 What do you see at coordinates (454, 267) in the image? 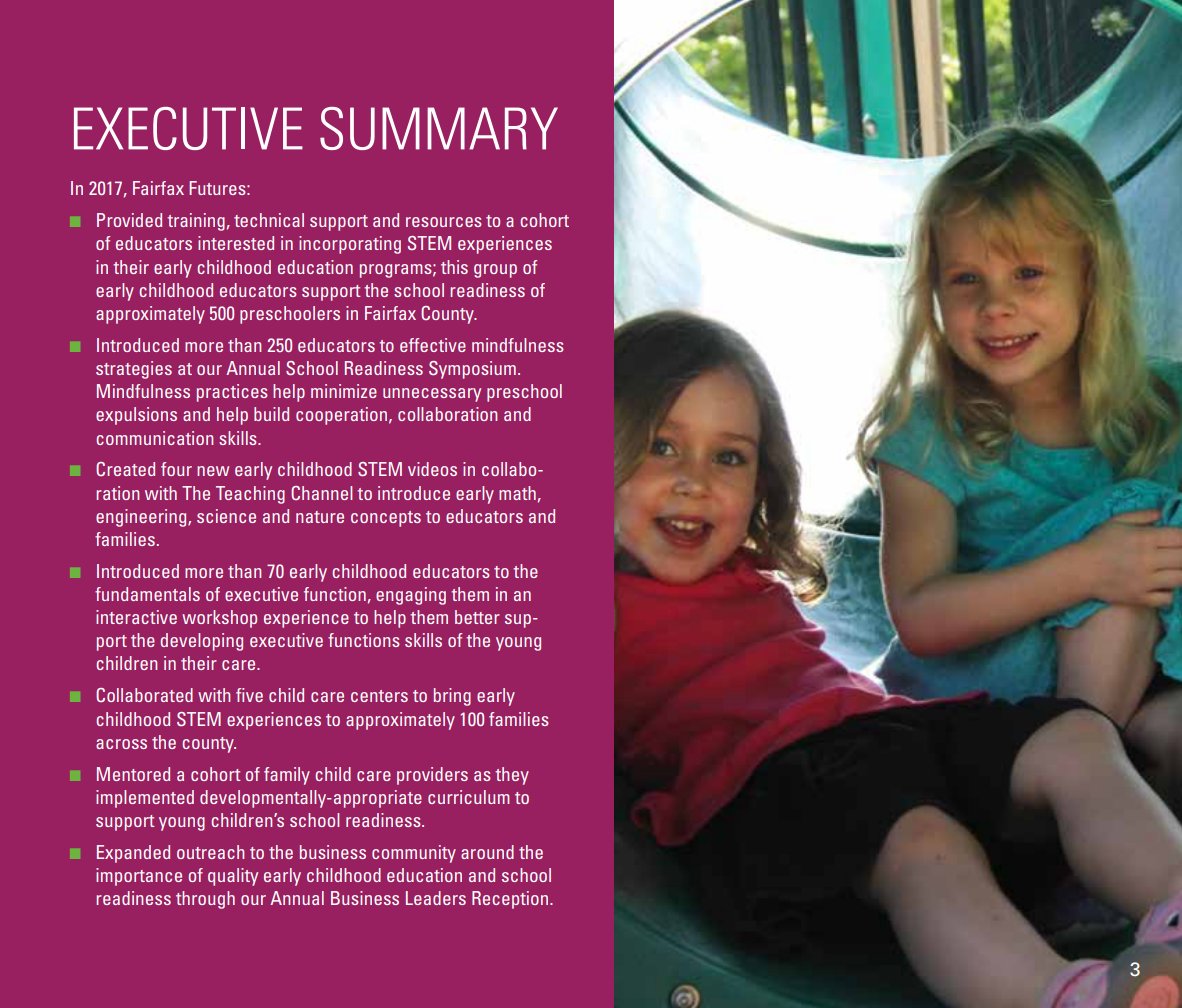
I see `this` at bounding box center [454, 267].
